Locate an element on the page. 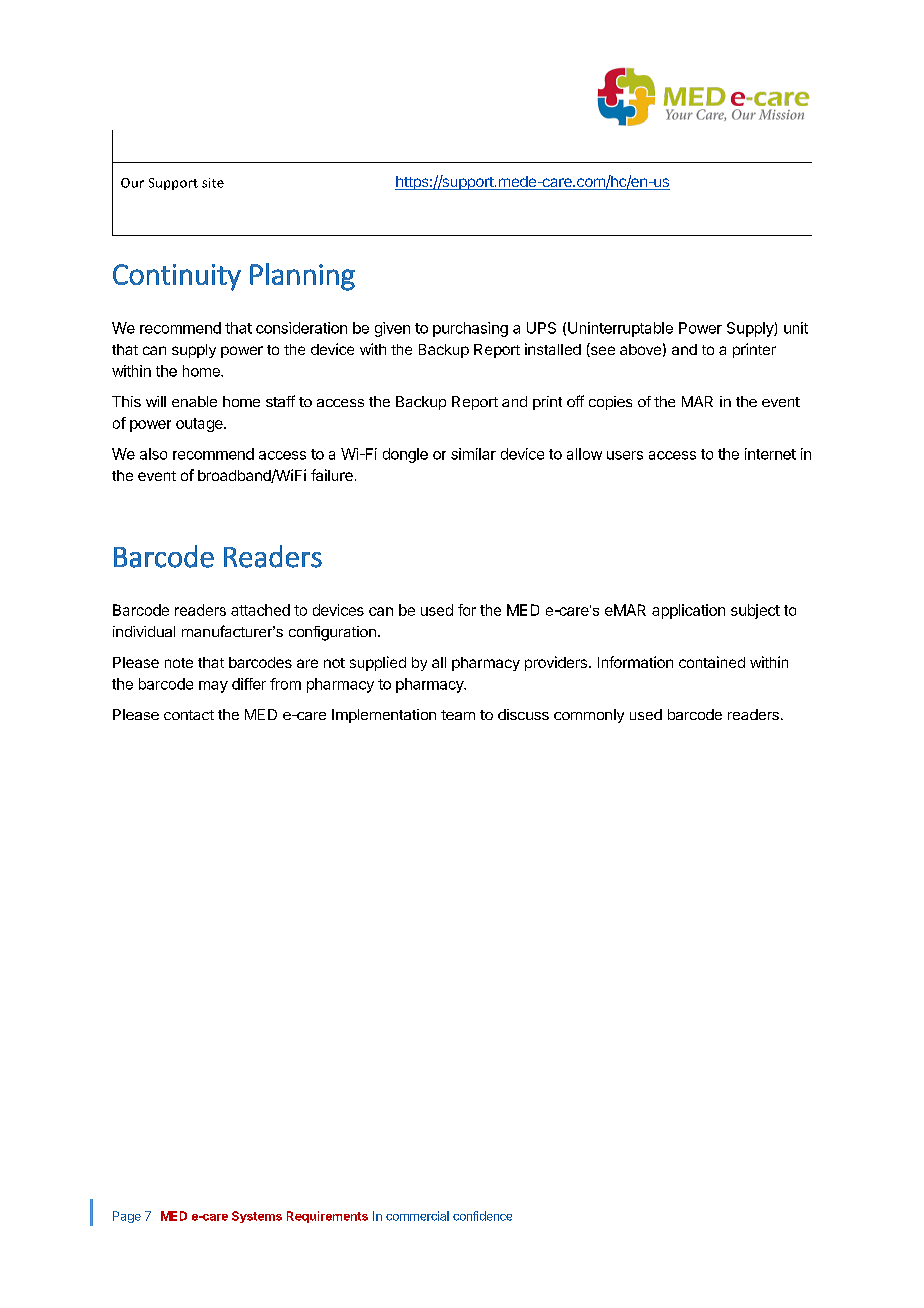 This image has width=924, height=1308. purchasing is located at coordinates (470, 329).
